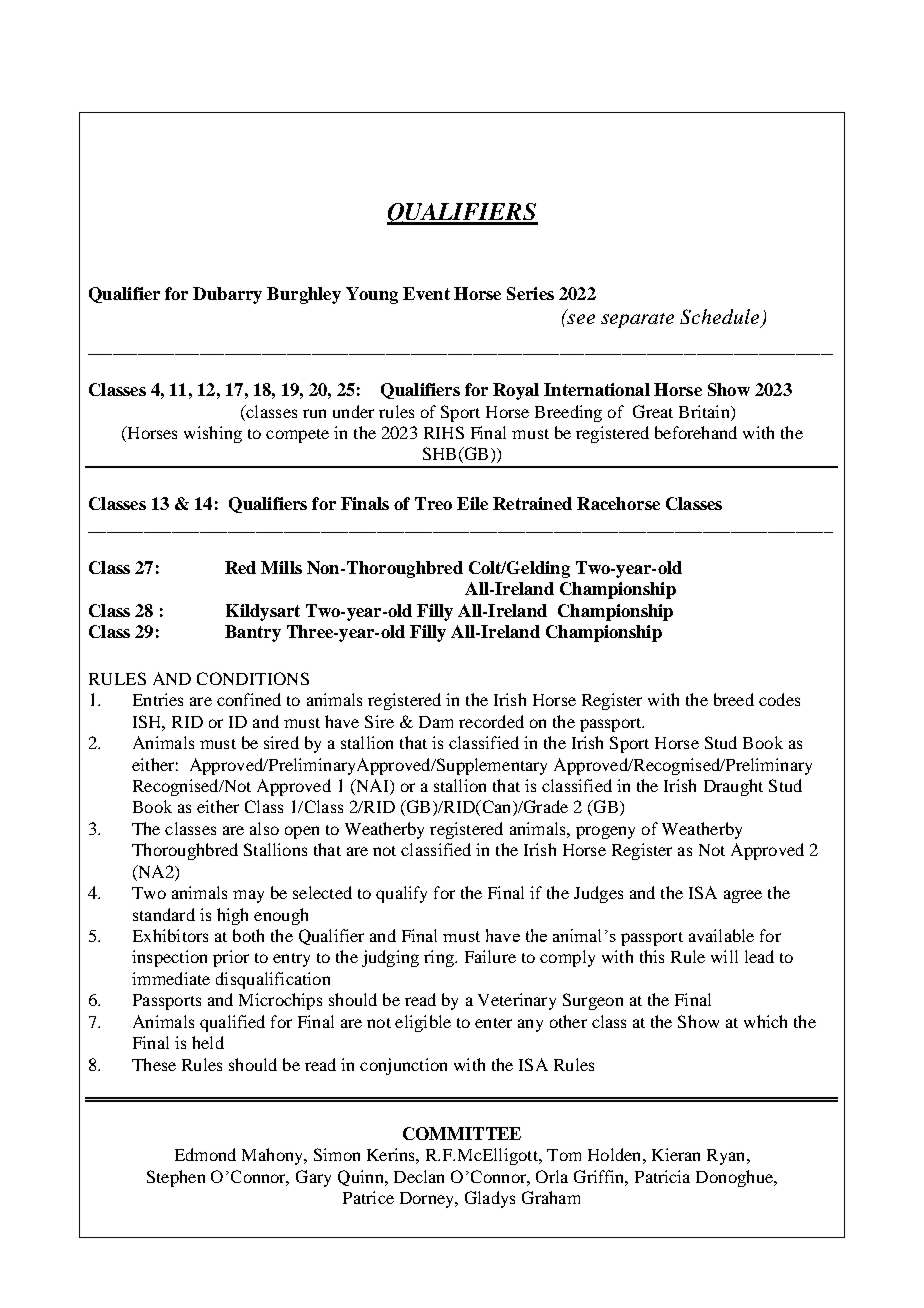 This screenshot has width=924, height=1308. What do you see at coordinates (491, 721) in the screenshot?
I see `recorded` at bounding box center [491, 721].
